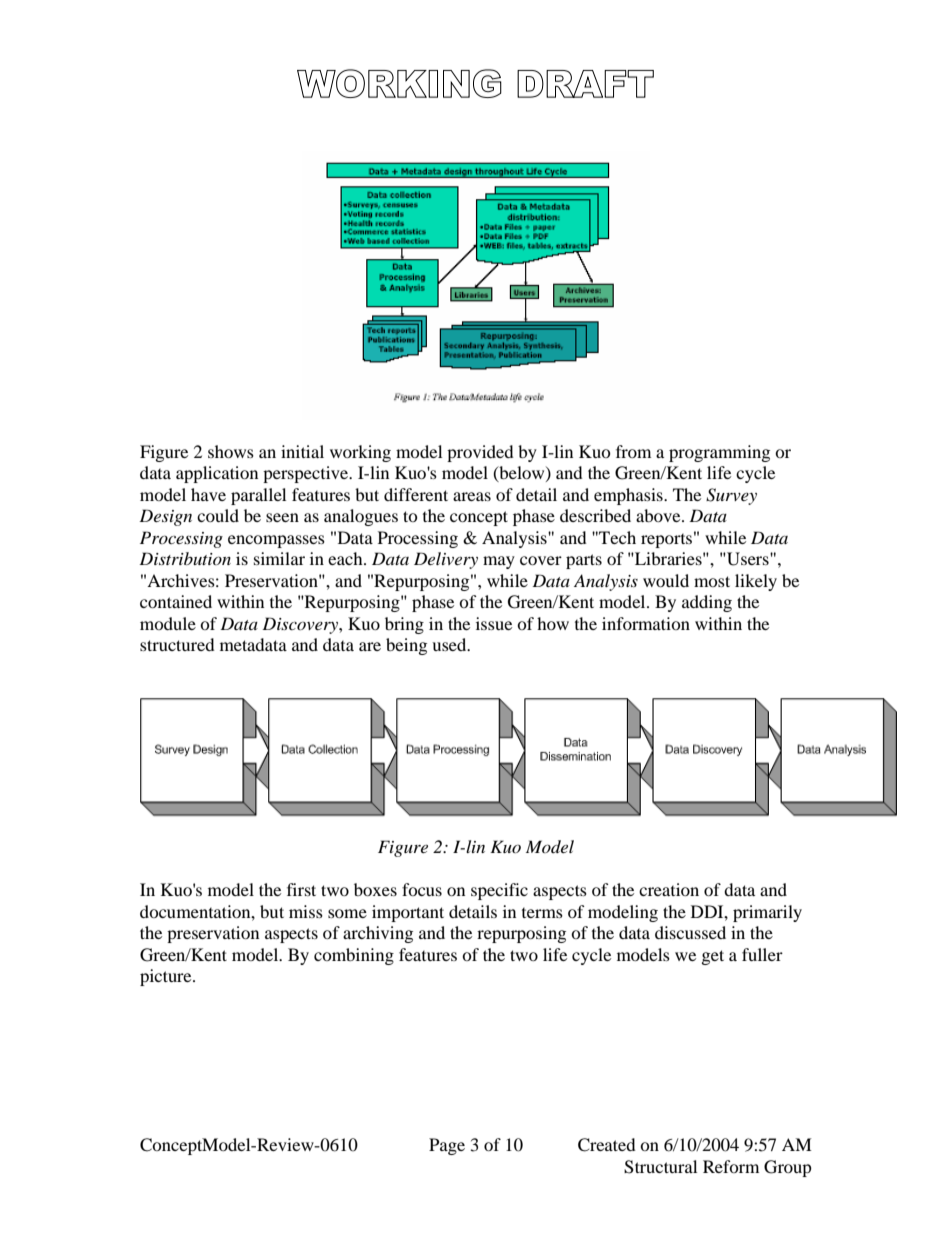 This page has width=952, height=1233. Describe the element at coordinates (177, 644) in the page. I see `structured` at that location.
